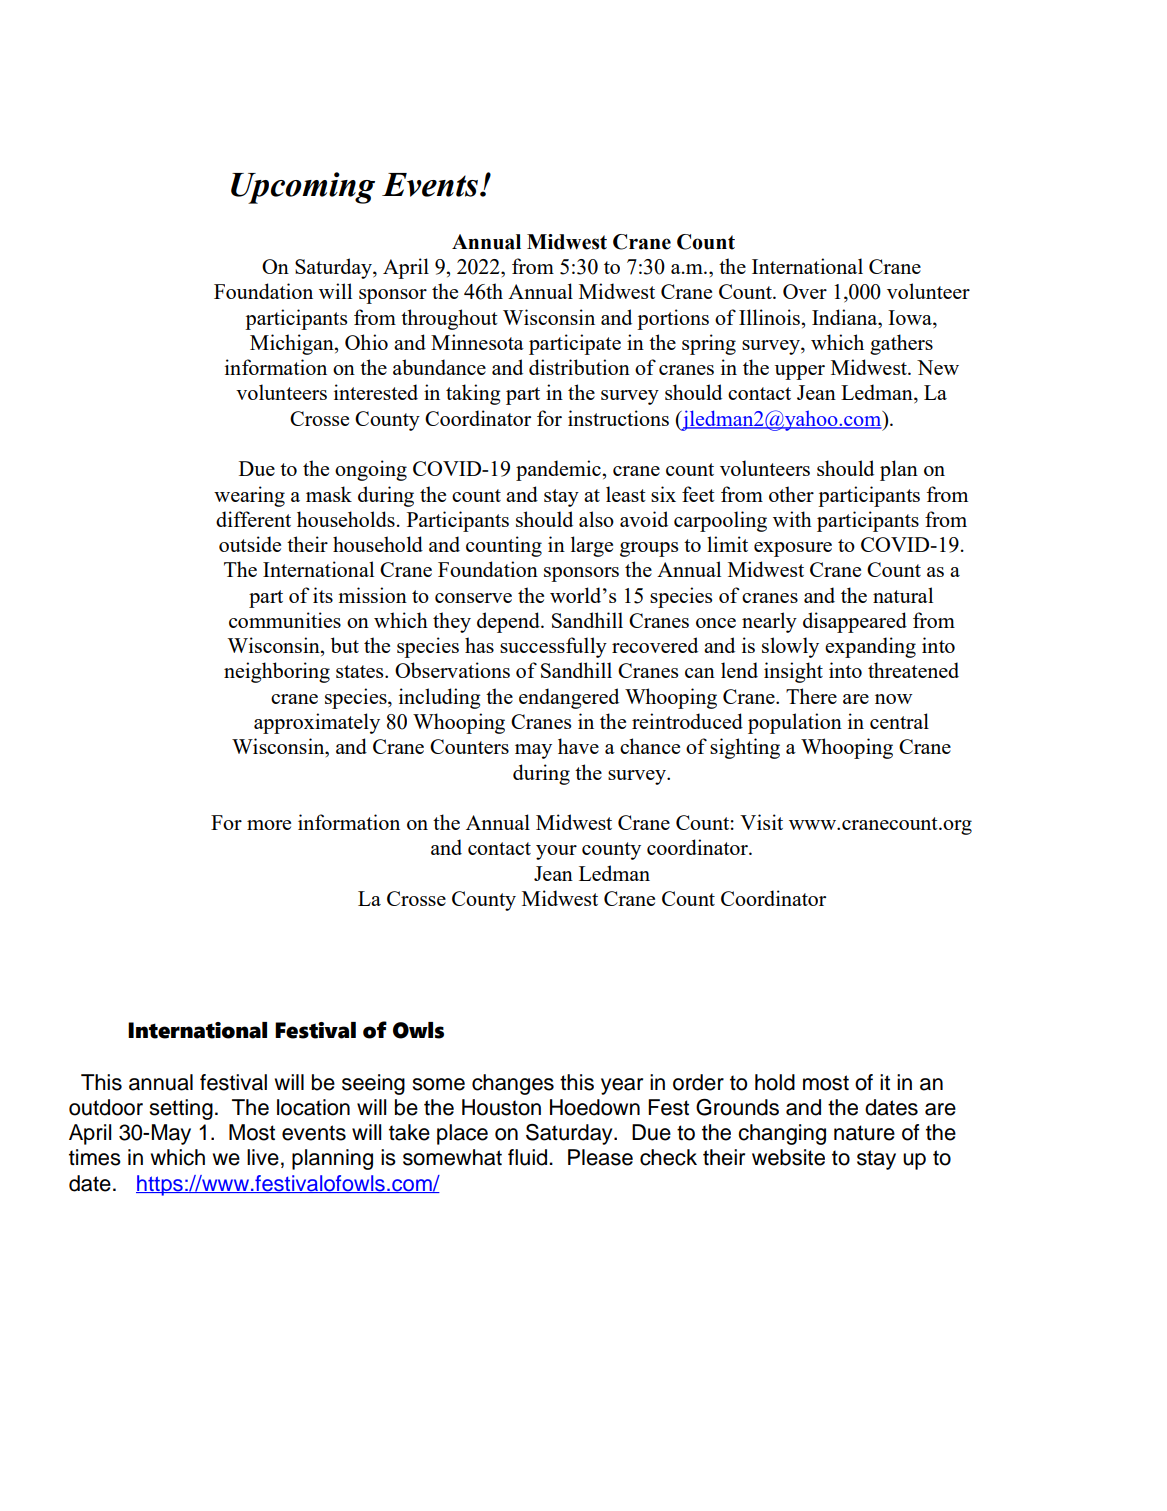 The height and width of the image is (1511, 1167). Describe the element at coordinates (269, 825) in the image. I see `more` at that location.
